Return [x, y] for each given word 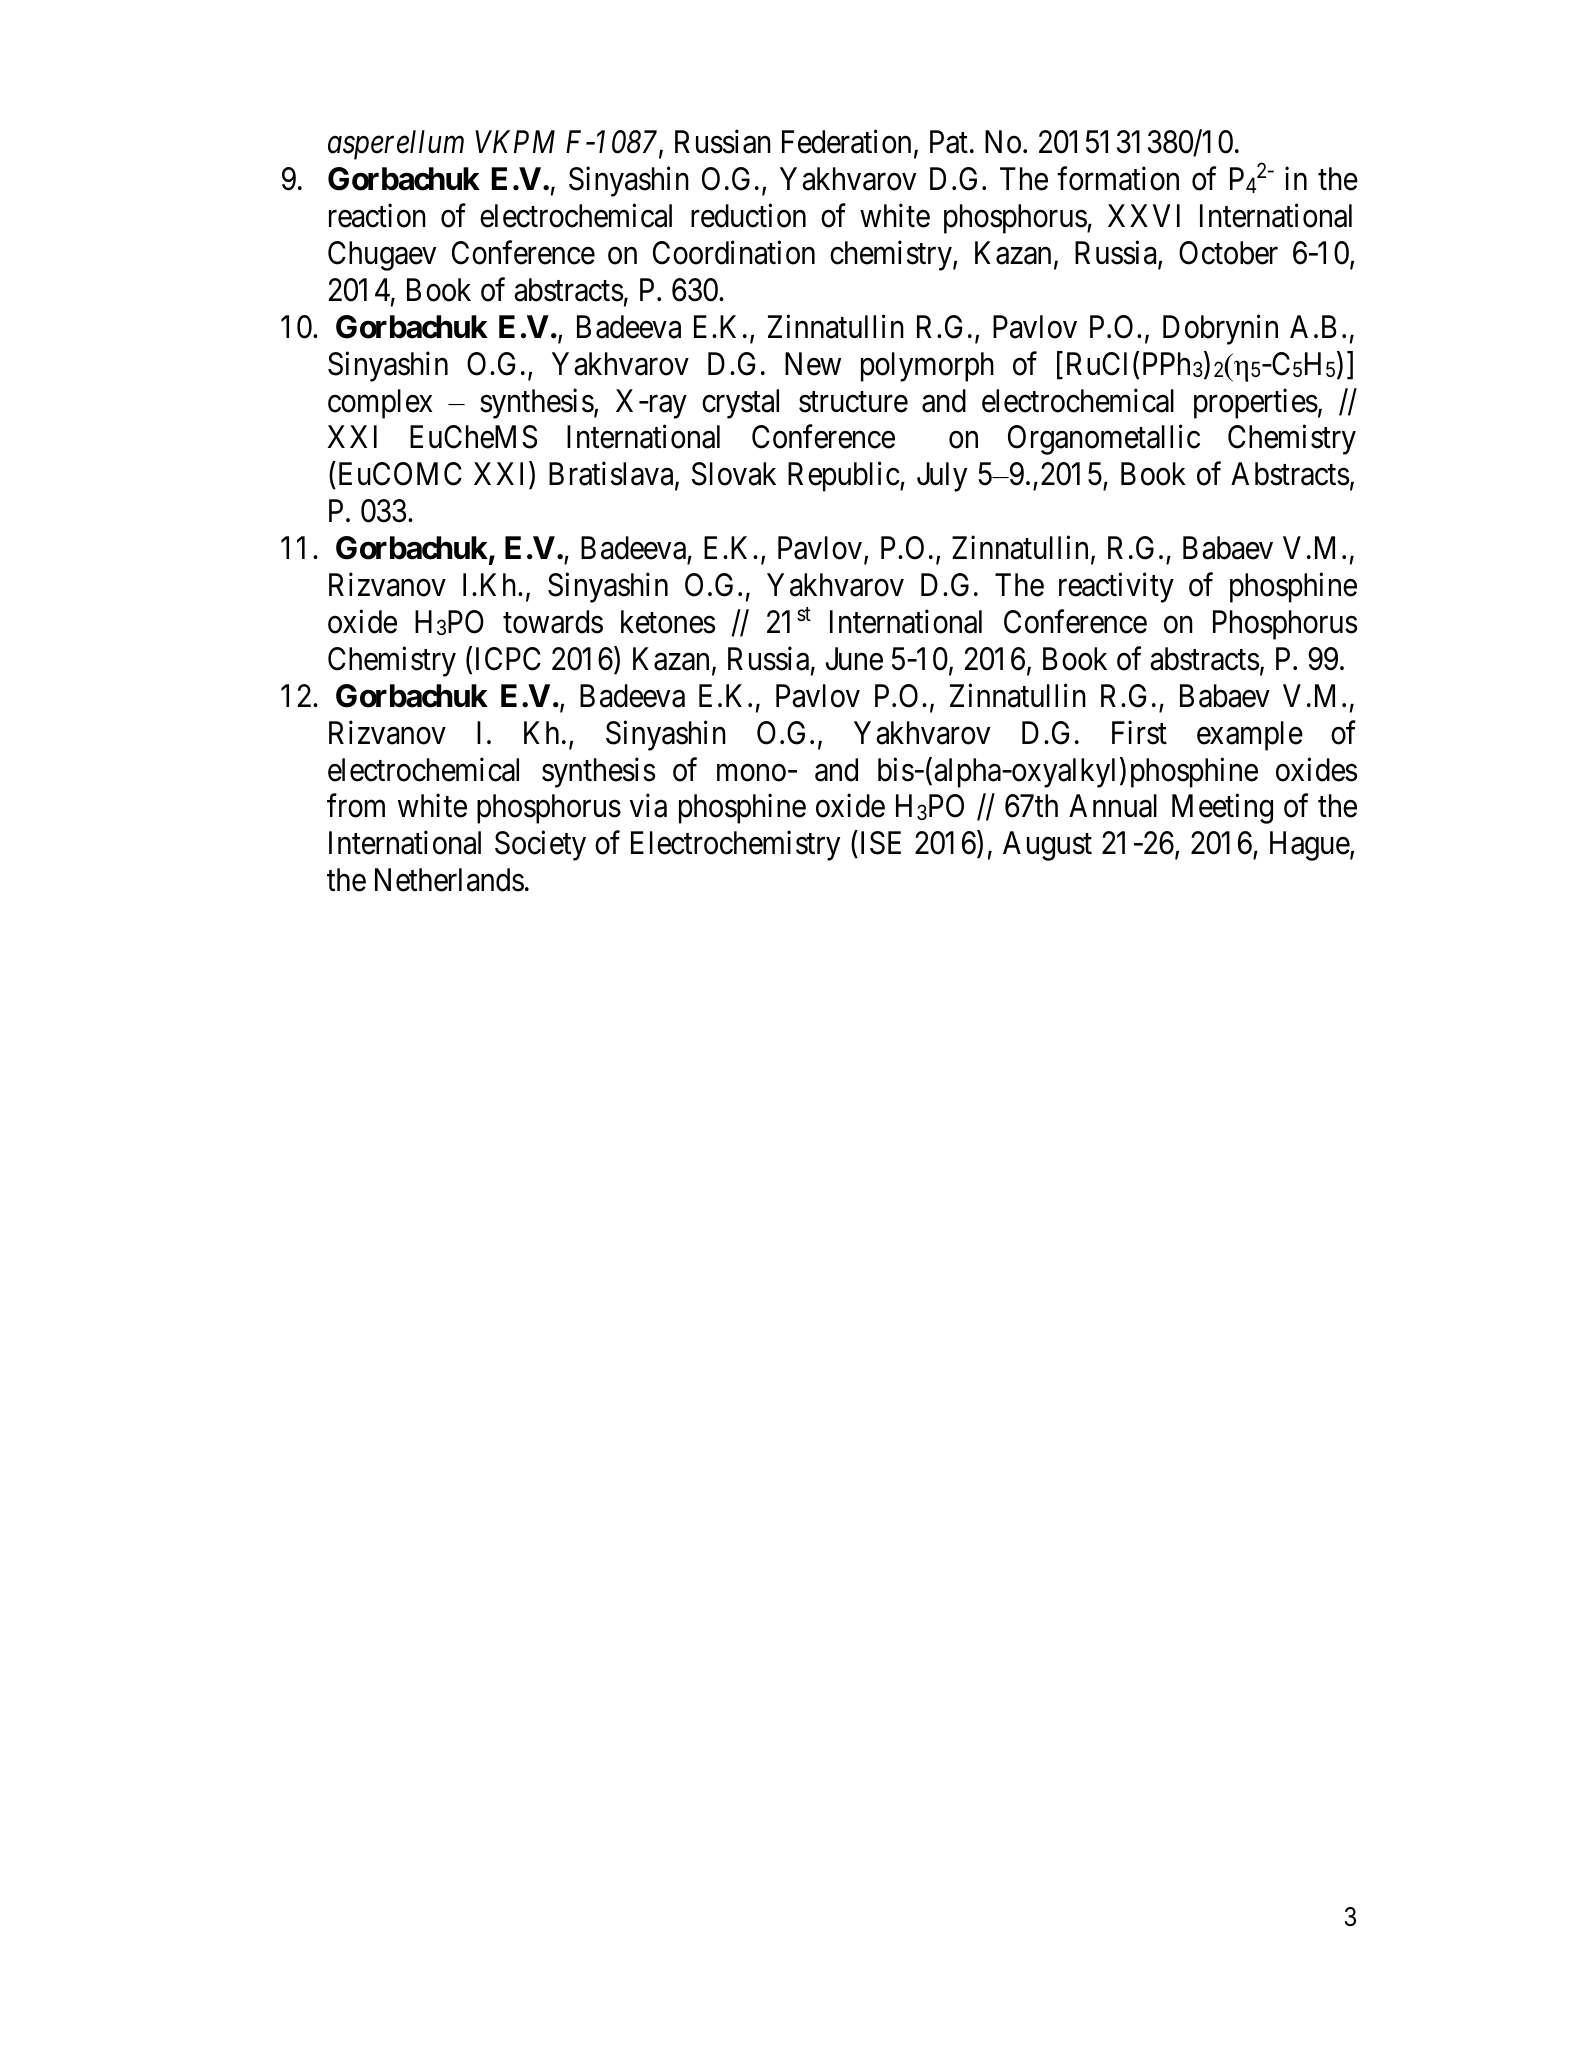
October [1228, 253]
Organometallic [1104, 440]
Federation [846, 142]
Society [540, 846]
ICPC [508, 659]
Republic [844, 477]
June [854, 659]
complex [380, 404]
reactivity [1116, 588]
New [813, 364]
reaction [377, 216]
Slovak [734, 474]
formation [1118, 179]
